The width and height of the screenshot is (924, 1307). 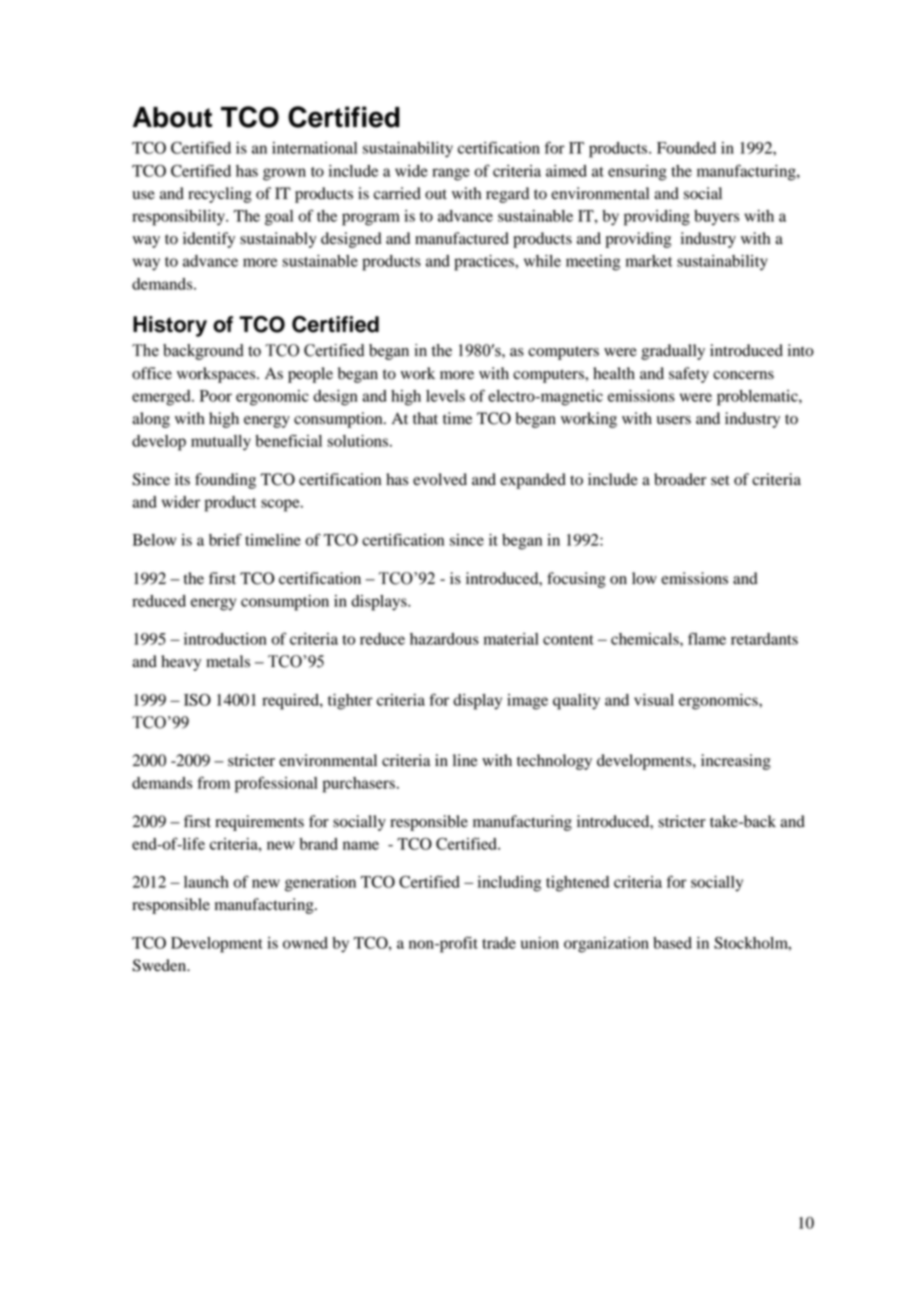 I want to click on while, so click(x=542, y=261).
